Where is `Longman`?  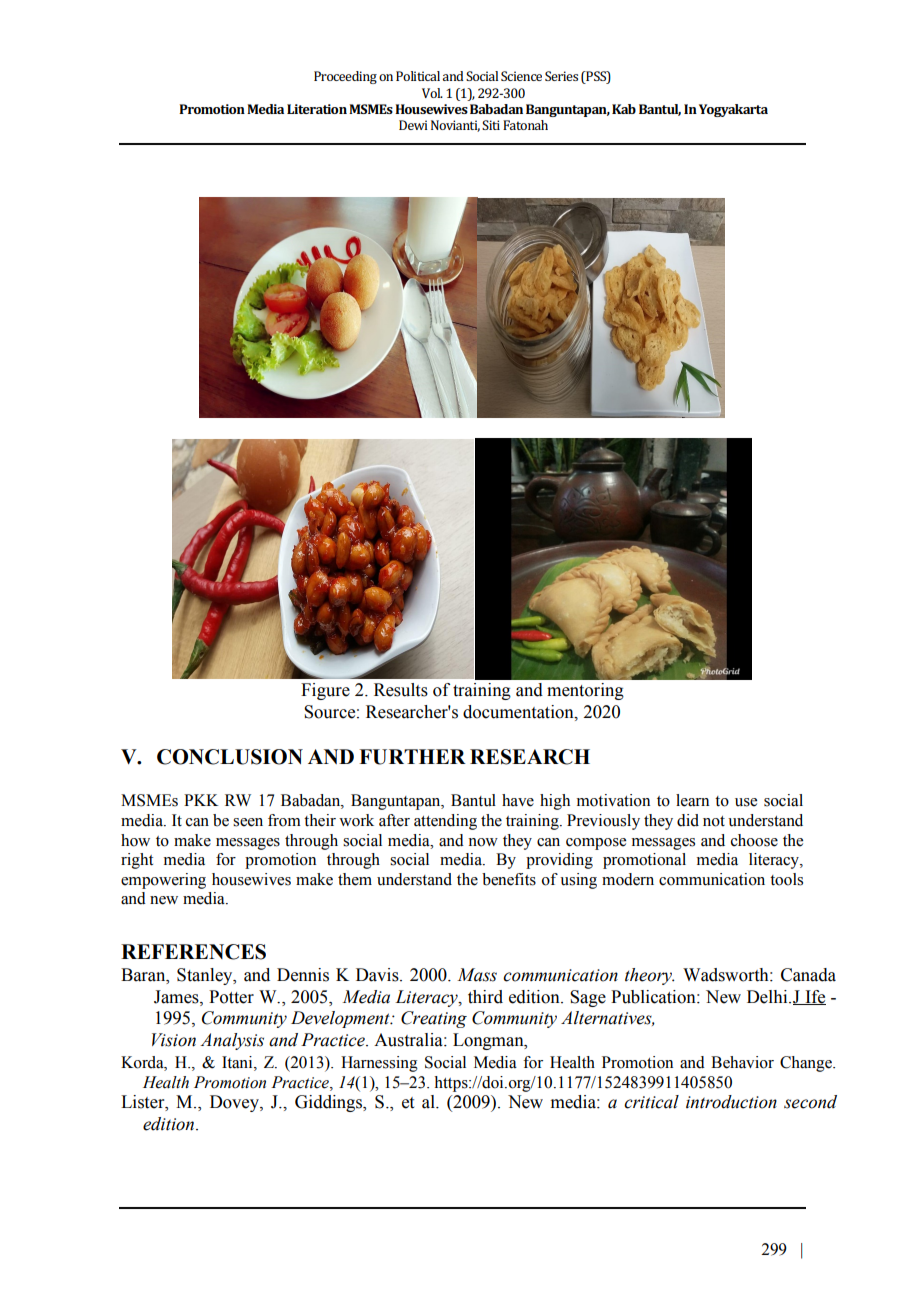 Longman is located at coordinates (489, 1041).
